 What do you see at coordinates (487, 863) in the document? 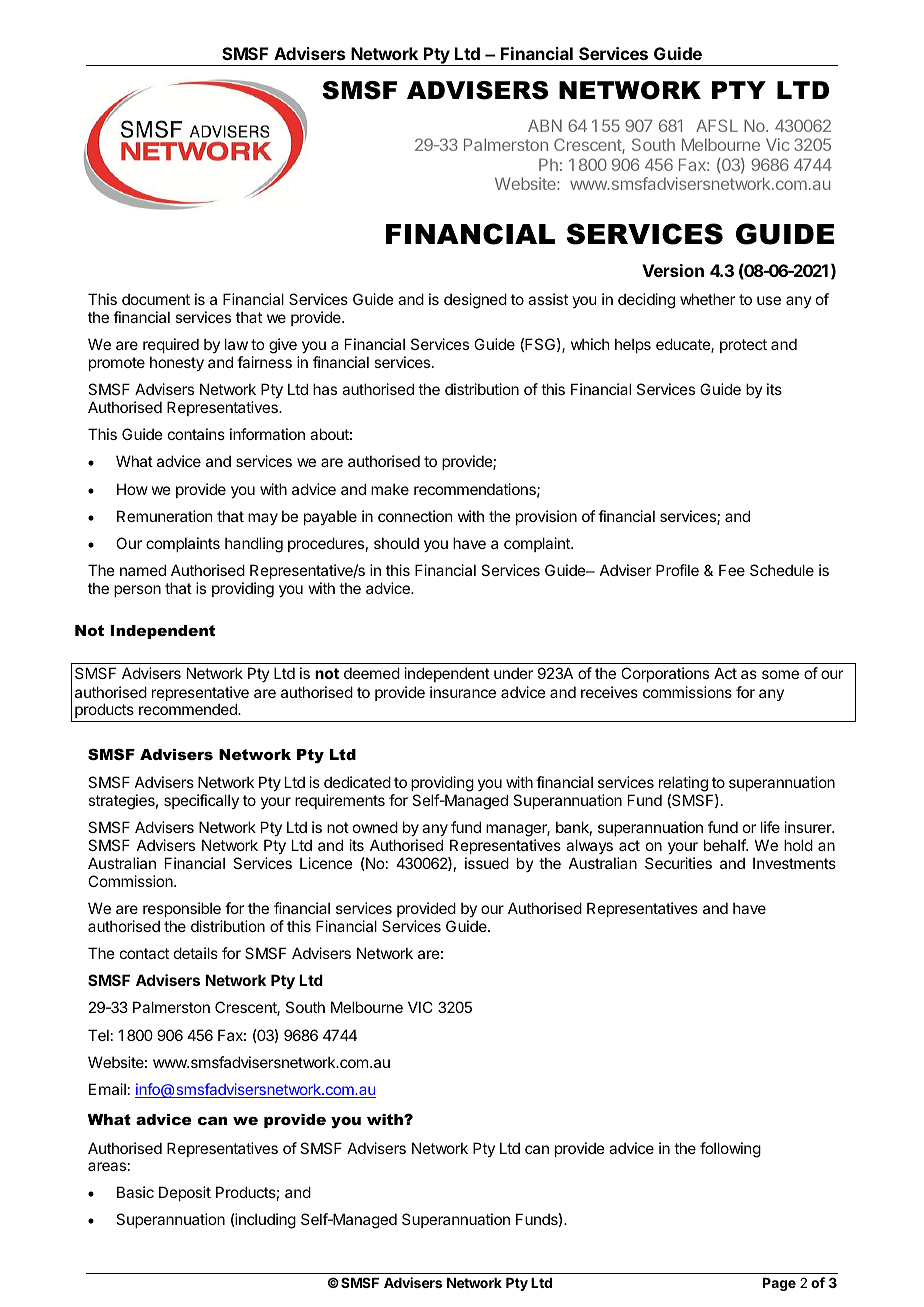
I see `issued` at bounding box center [487, 863].
